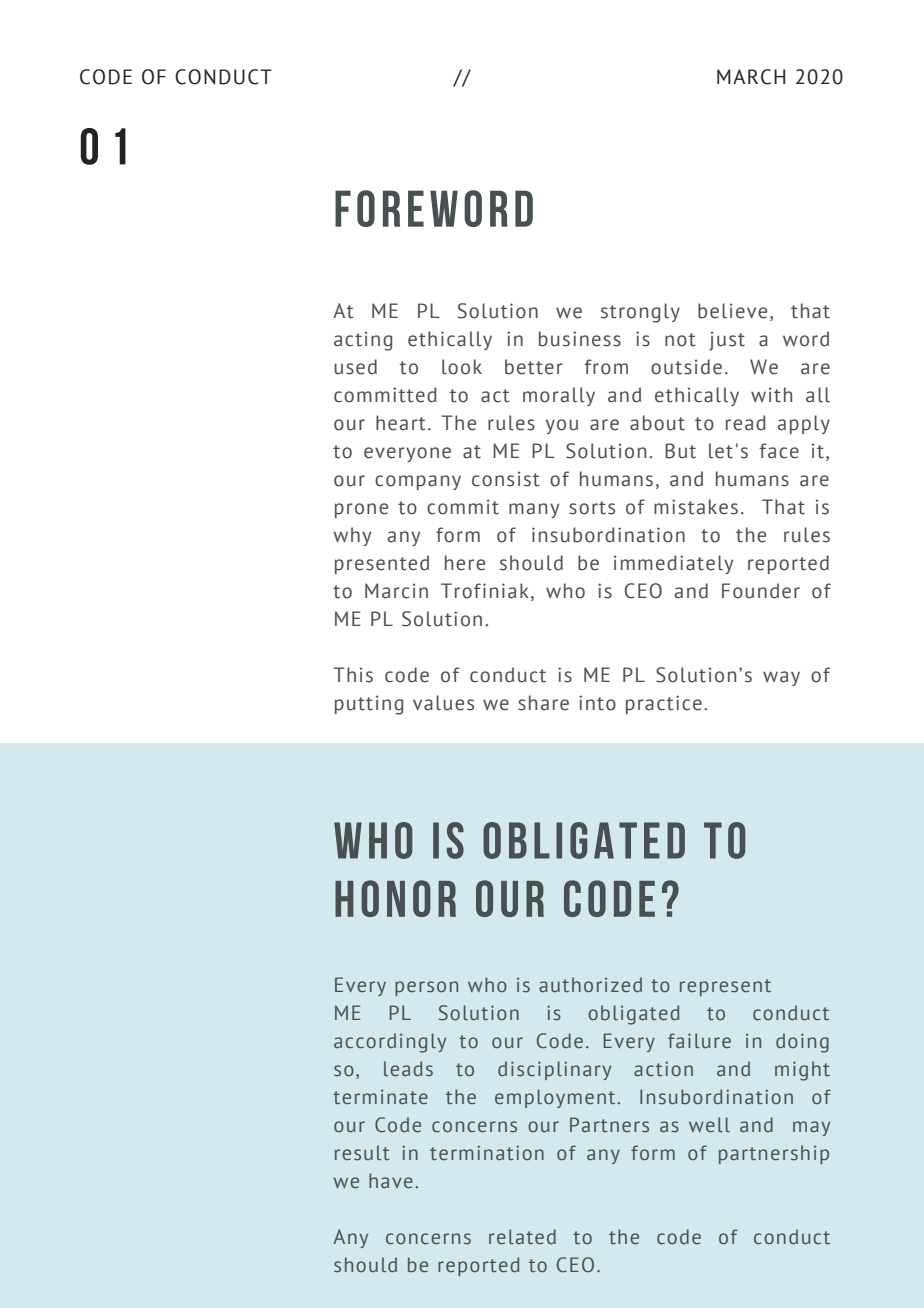  Describe the element at coordinates (522, 1237) in the page. I see `related` at that location.
